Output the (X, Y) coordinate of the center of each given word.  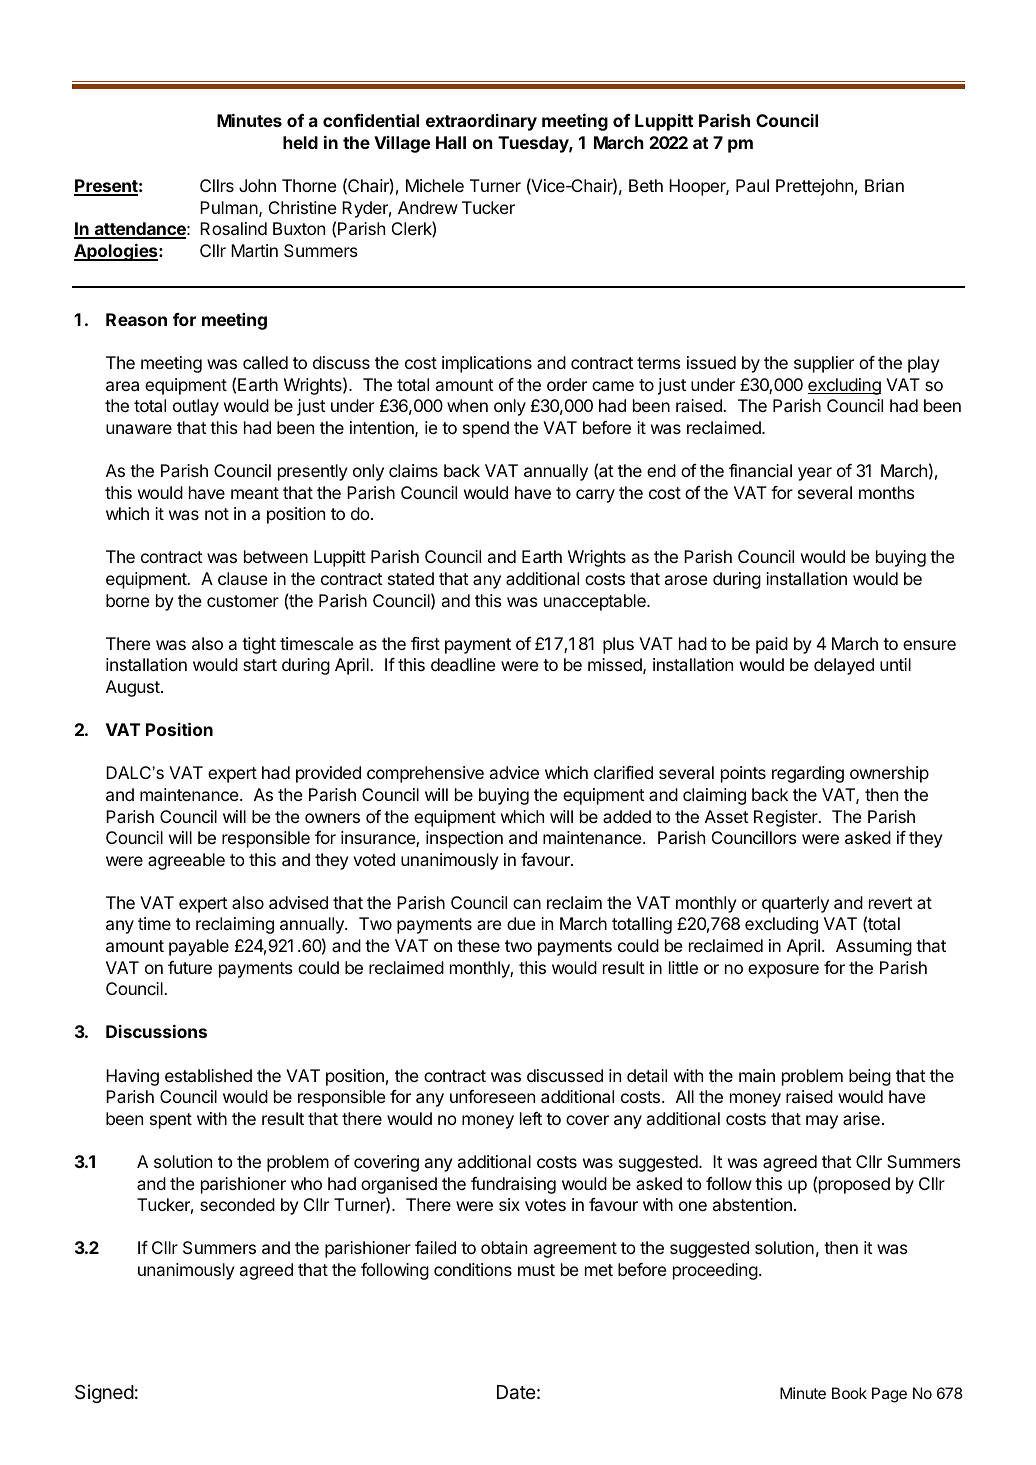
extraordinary (481, 122)
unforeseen (492, 1096)
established (208, 1075)
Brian (884, 185)
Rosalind (233, 228)
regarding (808, 774)
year (815, 474)
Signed (104, 1393)
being (870, 1077)
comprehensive (425, 774)
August (134, 688)
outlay (196, 407)
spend (486, 429)
